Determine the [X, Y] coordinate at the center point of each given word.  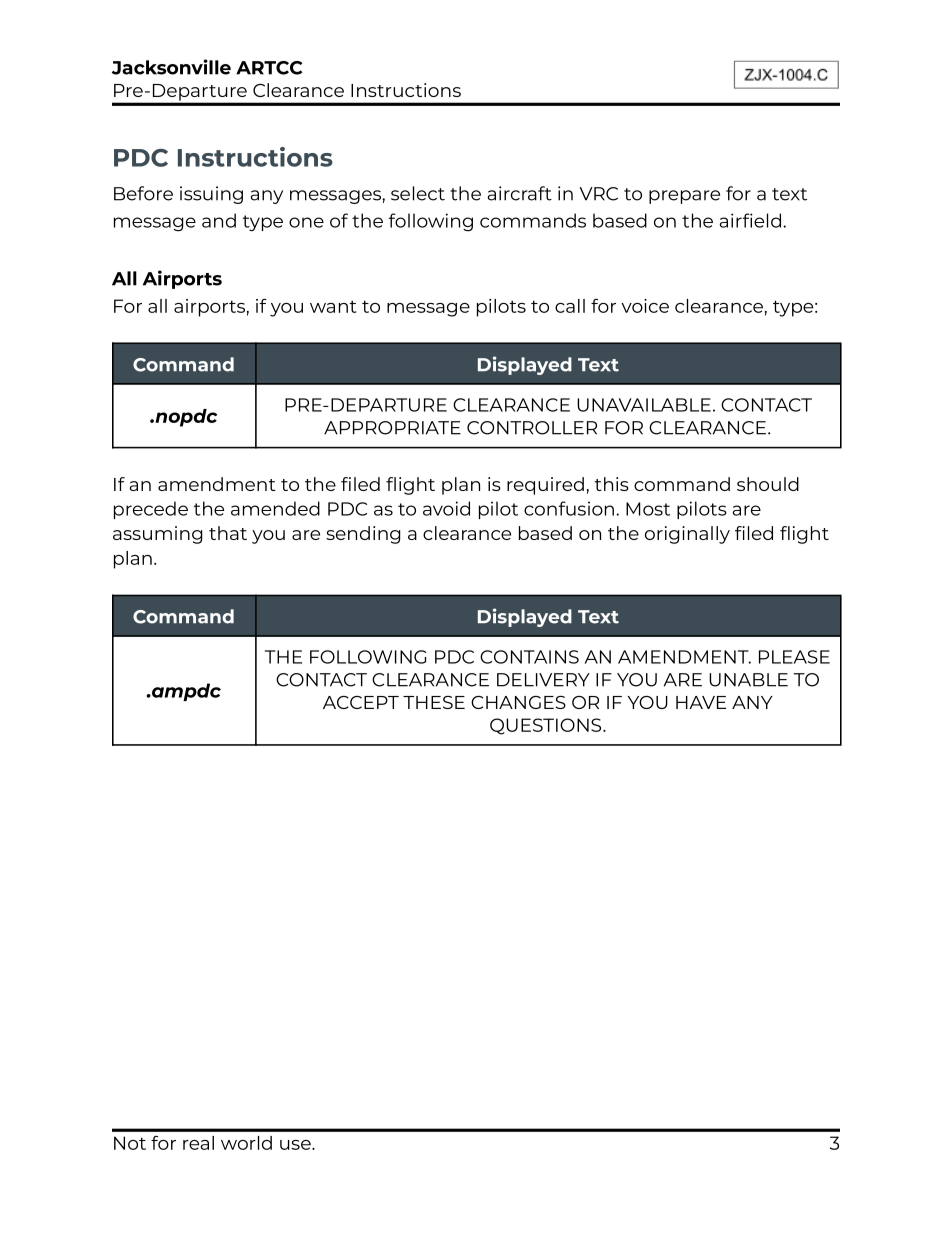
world [246, 1143]
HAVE [701, 702]
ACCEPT [361, 702]
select [418, 193]
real [198, 1143]
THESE [434, 702]
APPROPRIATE [392, 428]
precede [151, 510]
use [296, 1145]
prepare [684, 197]
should [768, 484]
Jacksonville [171, 67]
